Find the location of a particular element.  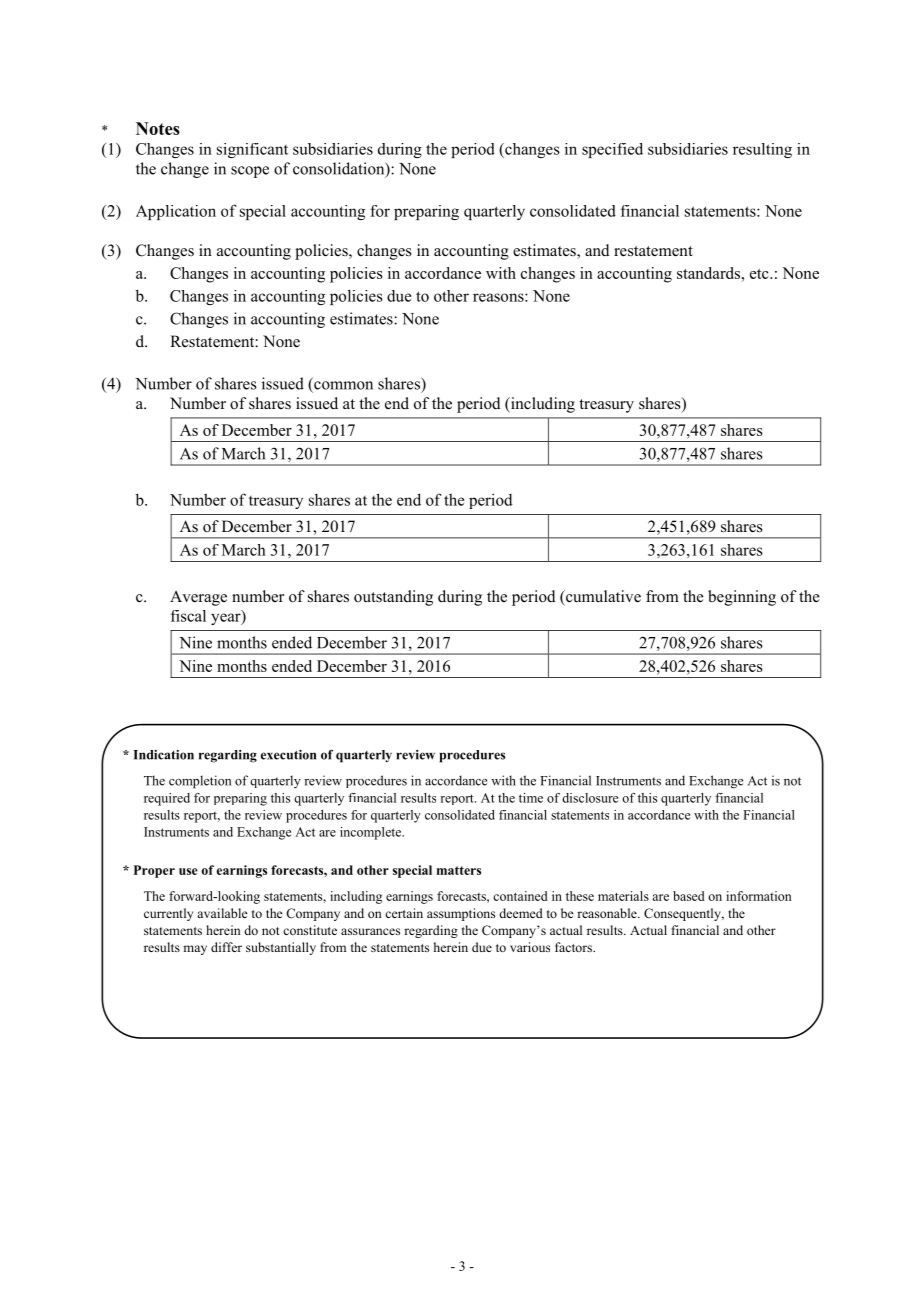

etc is located at coordinates (760, 274).
